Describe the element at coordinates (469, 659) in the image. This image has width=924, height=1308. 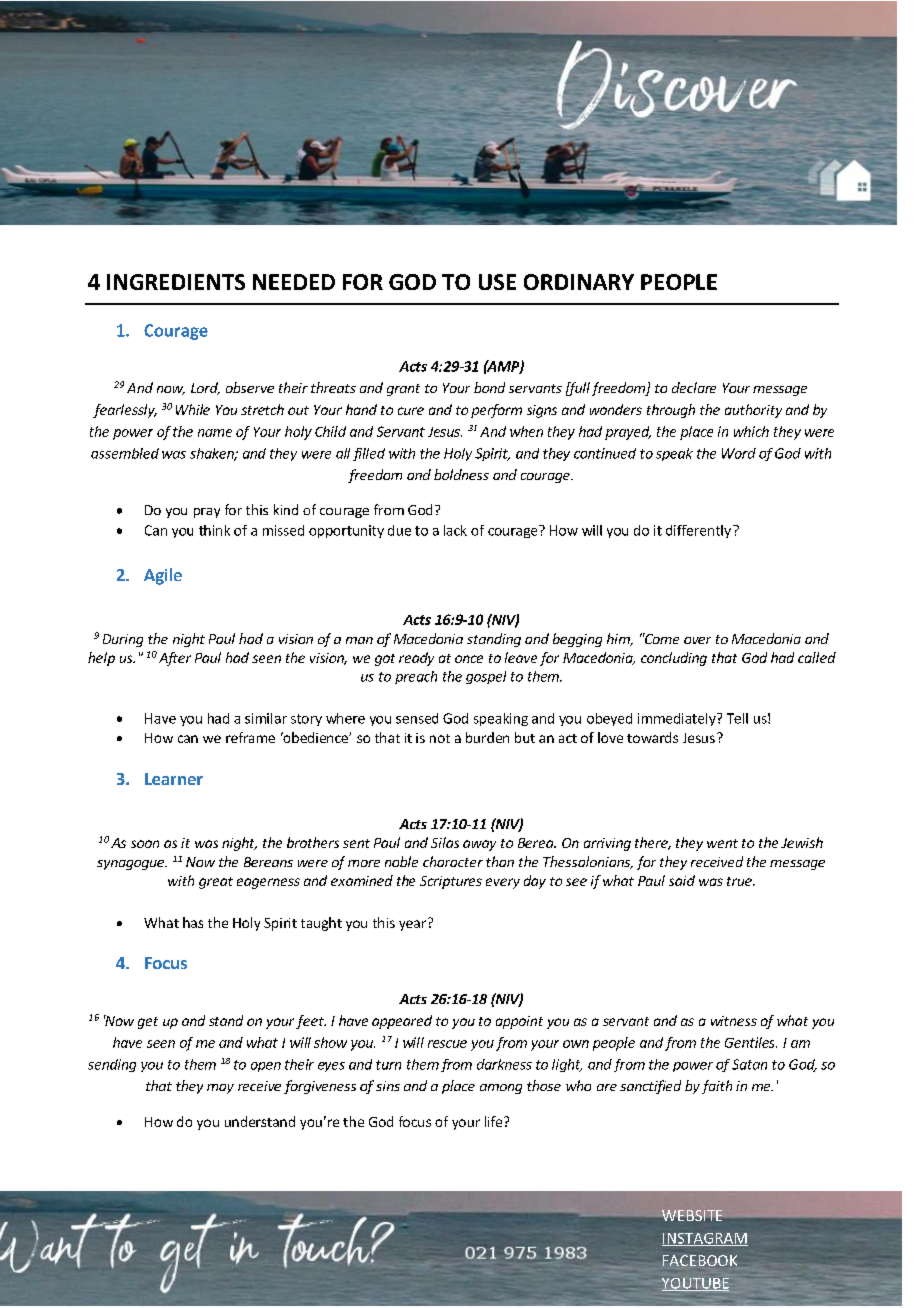
I see `once` at that location.
